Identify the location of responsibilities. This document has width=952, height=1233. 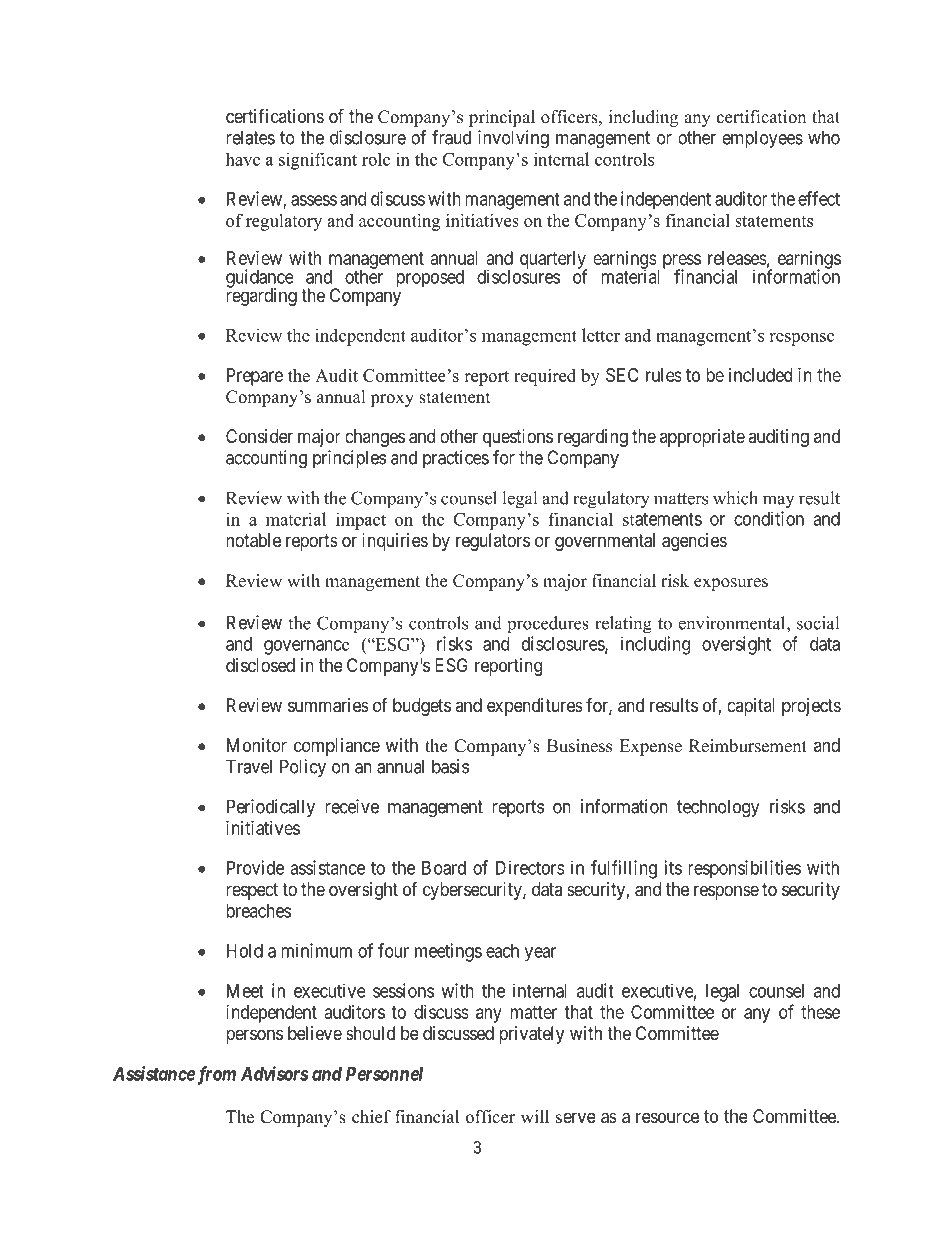
(744, 869).
